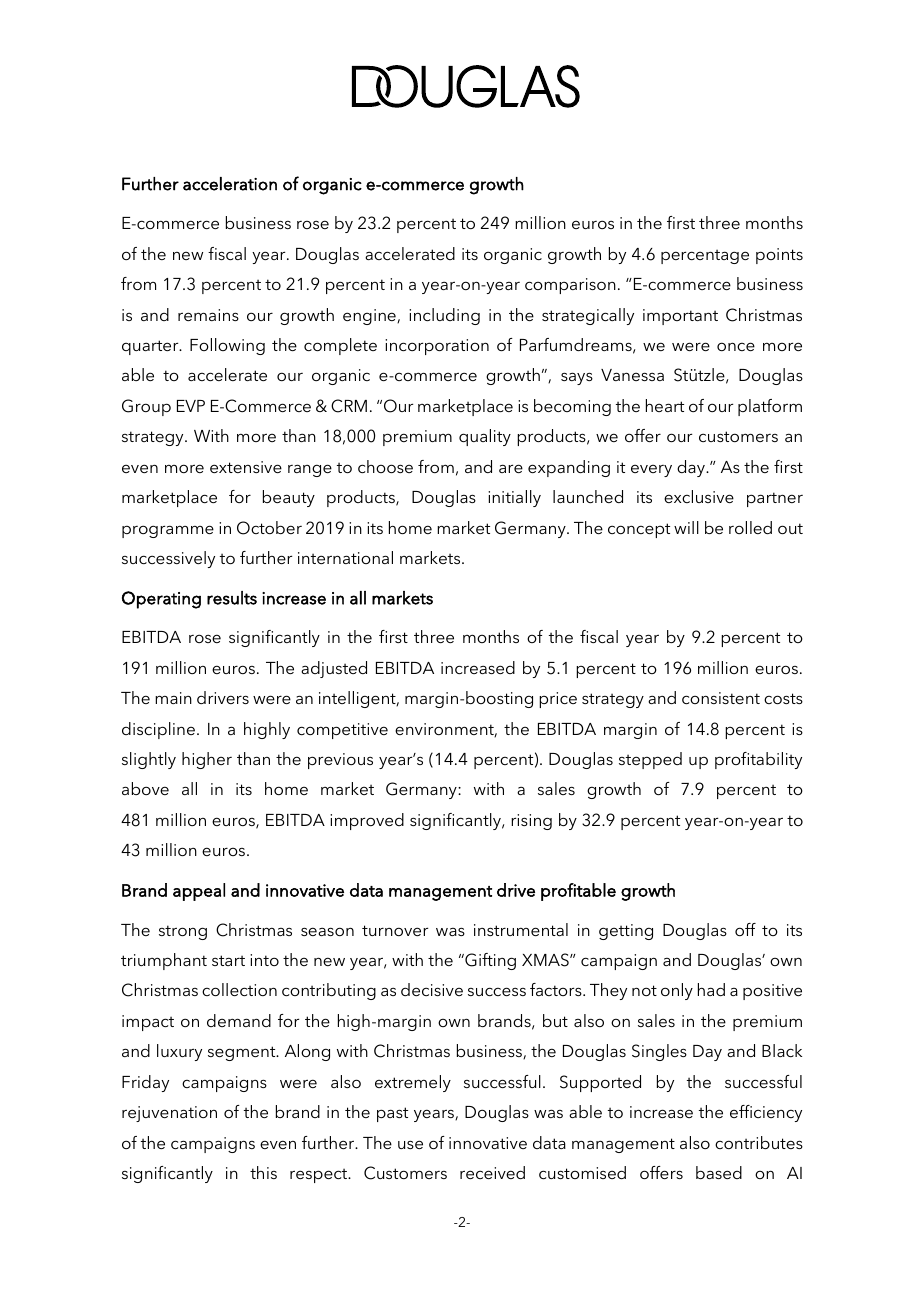  Describe the element at coordinates (492, 1172) in the screenshot. I see `received` at that location.
